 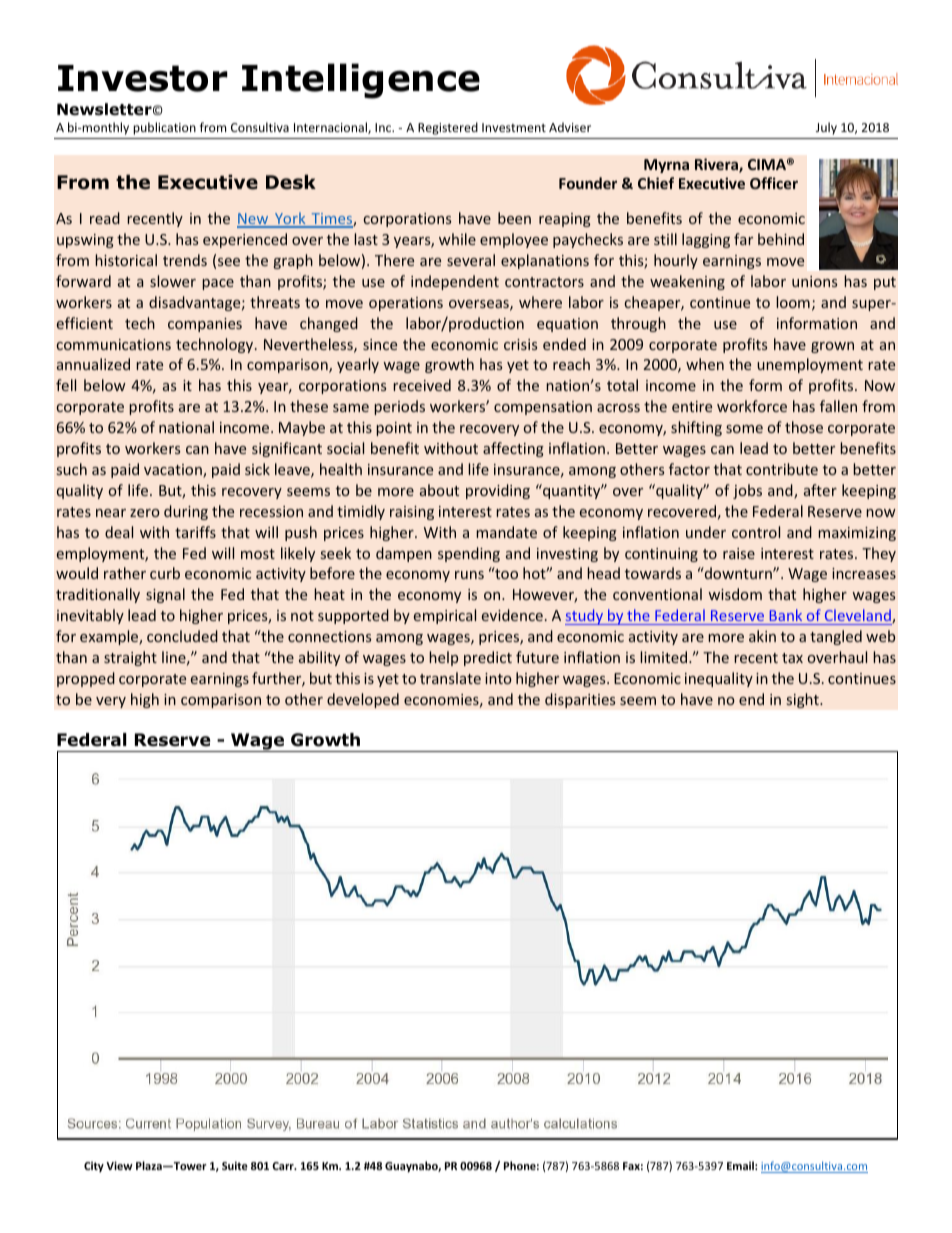 What do you see at coordinates (119, 1165) in the screenshot?
I see `View` at bounding box center [119, 1165].
